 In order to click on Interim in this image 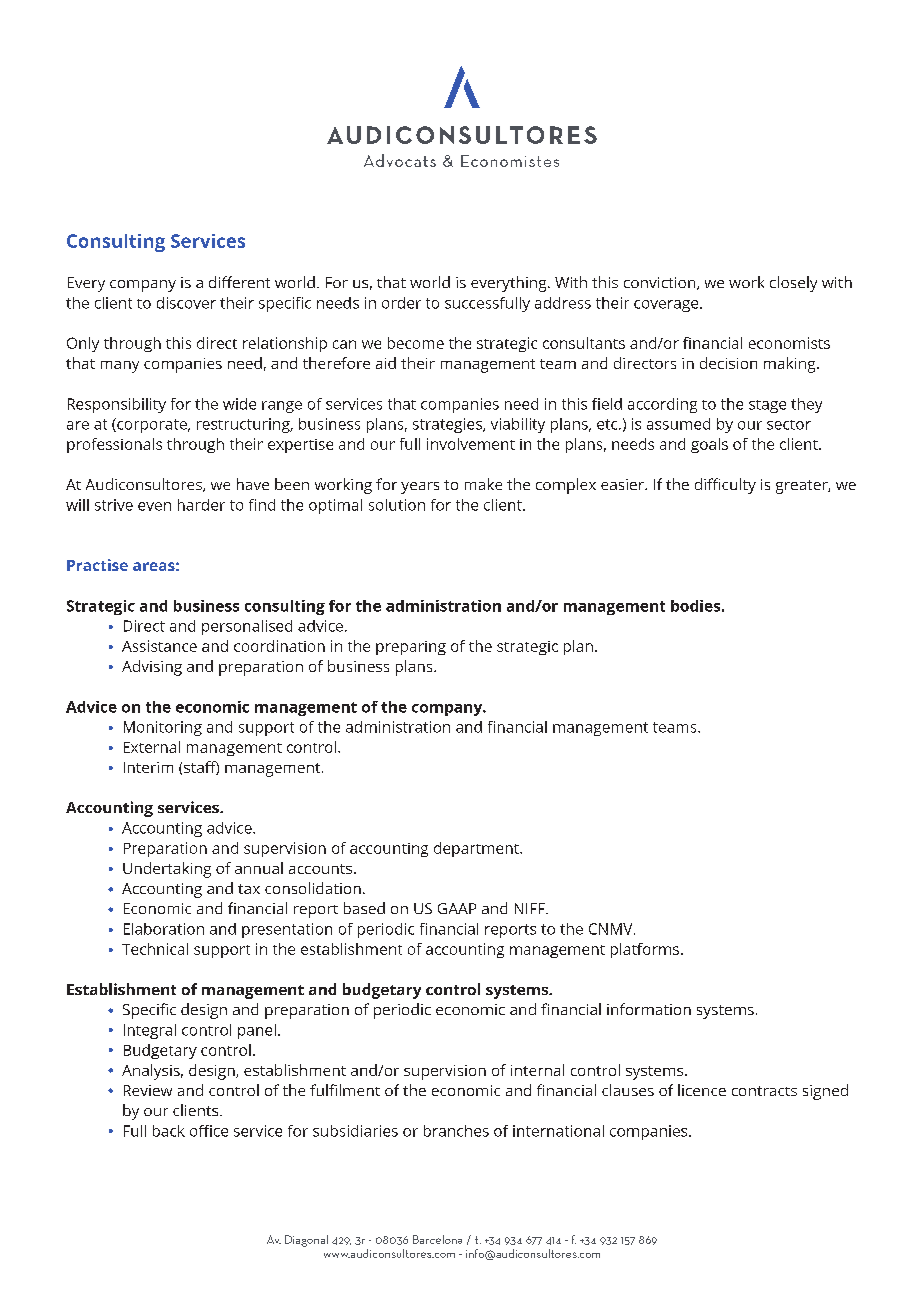, I will do `click(148, 767)`.
